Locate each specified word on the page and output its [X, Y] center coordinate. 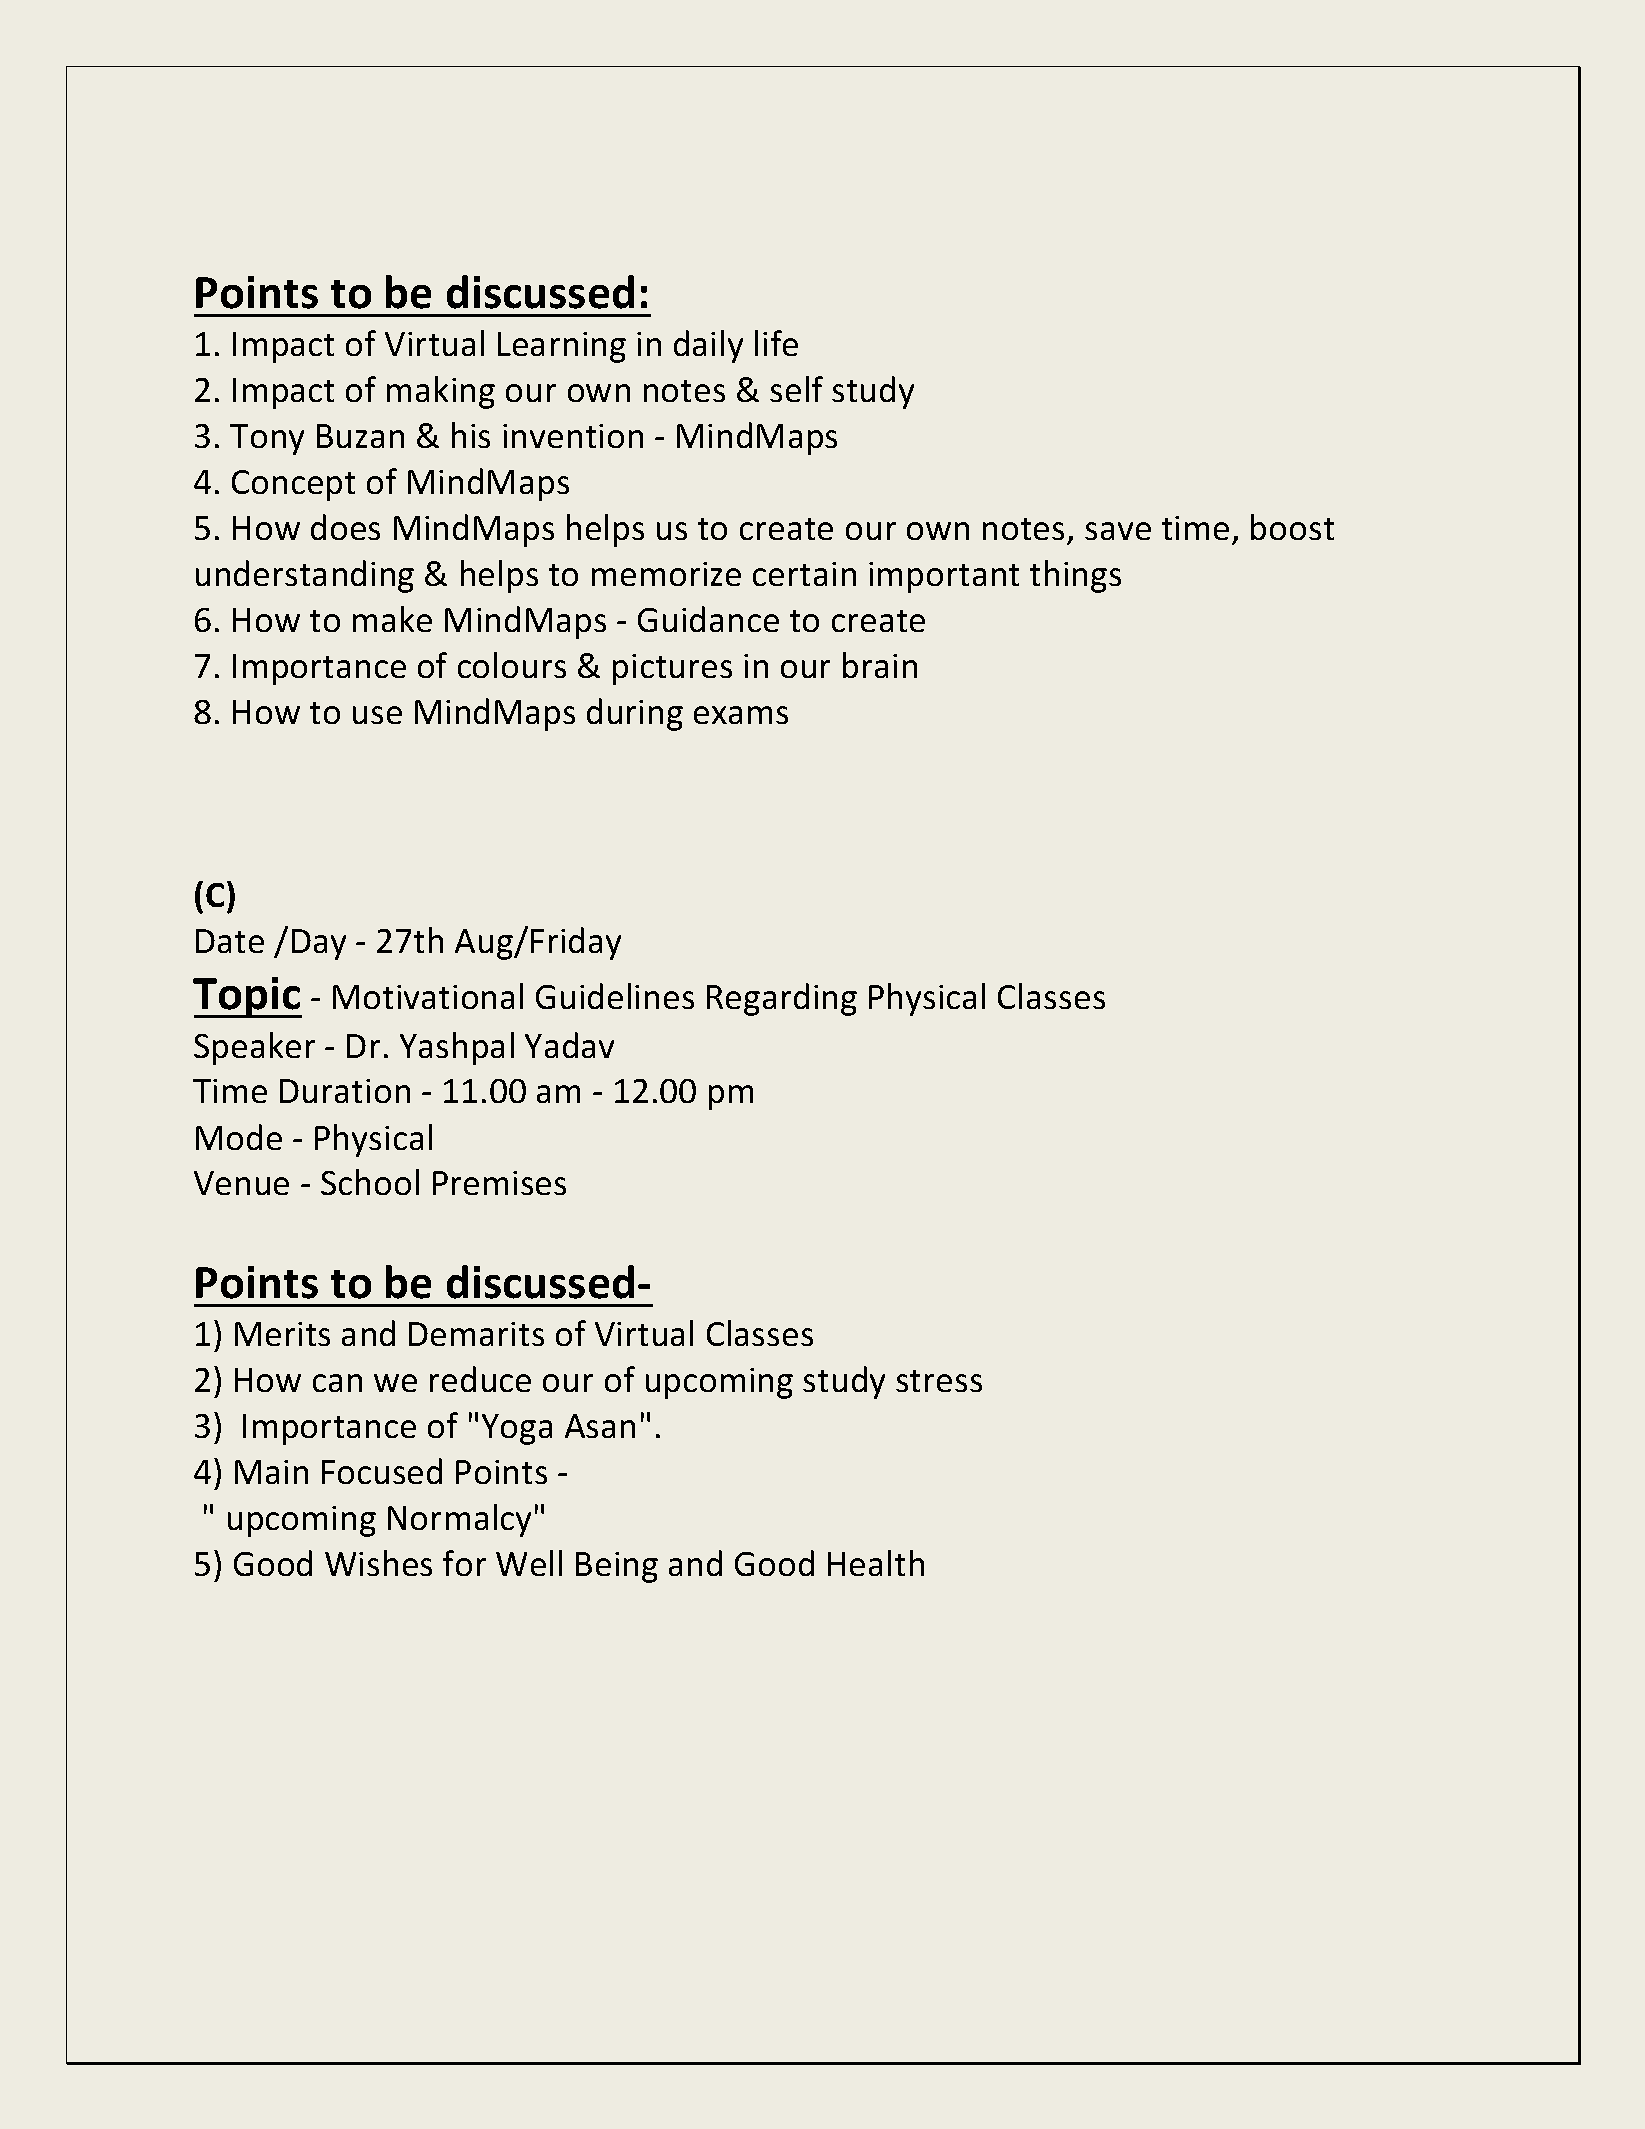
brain [880, 665]
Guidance [708, 619]
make [392, 619]
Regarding [782, 999]
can [337, 1383]
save [1118, 531]
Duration [345, 1091]
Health [876, 1563]
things [1075, 576]
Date [230, 941]
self [796, 389]
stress [939, 1381]
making [441, 392]
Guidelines [615, 996]
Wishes [378, 1563]
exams [741, 715]
